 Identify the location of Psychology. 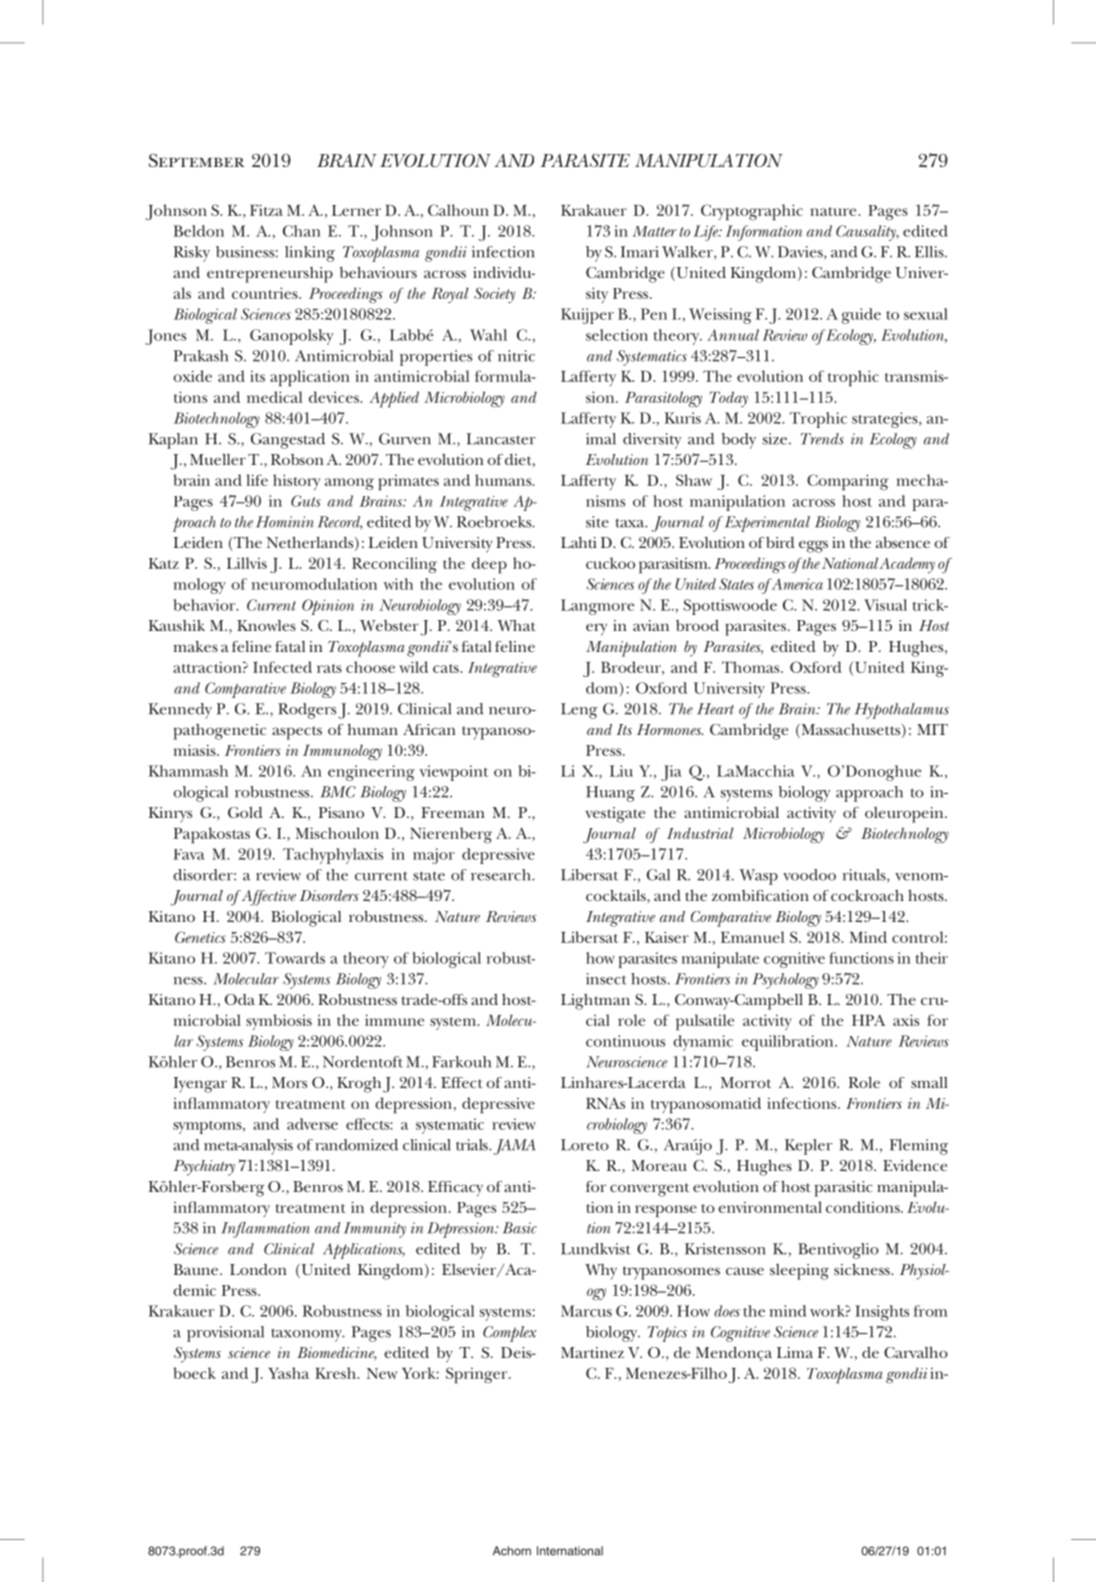
(785, 981).
